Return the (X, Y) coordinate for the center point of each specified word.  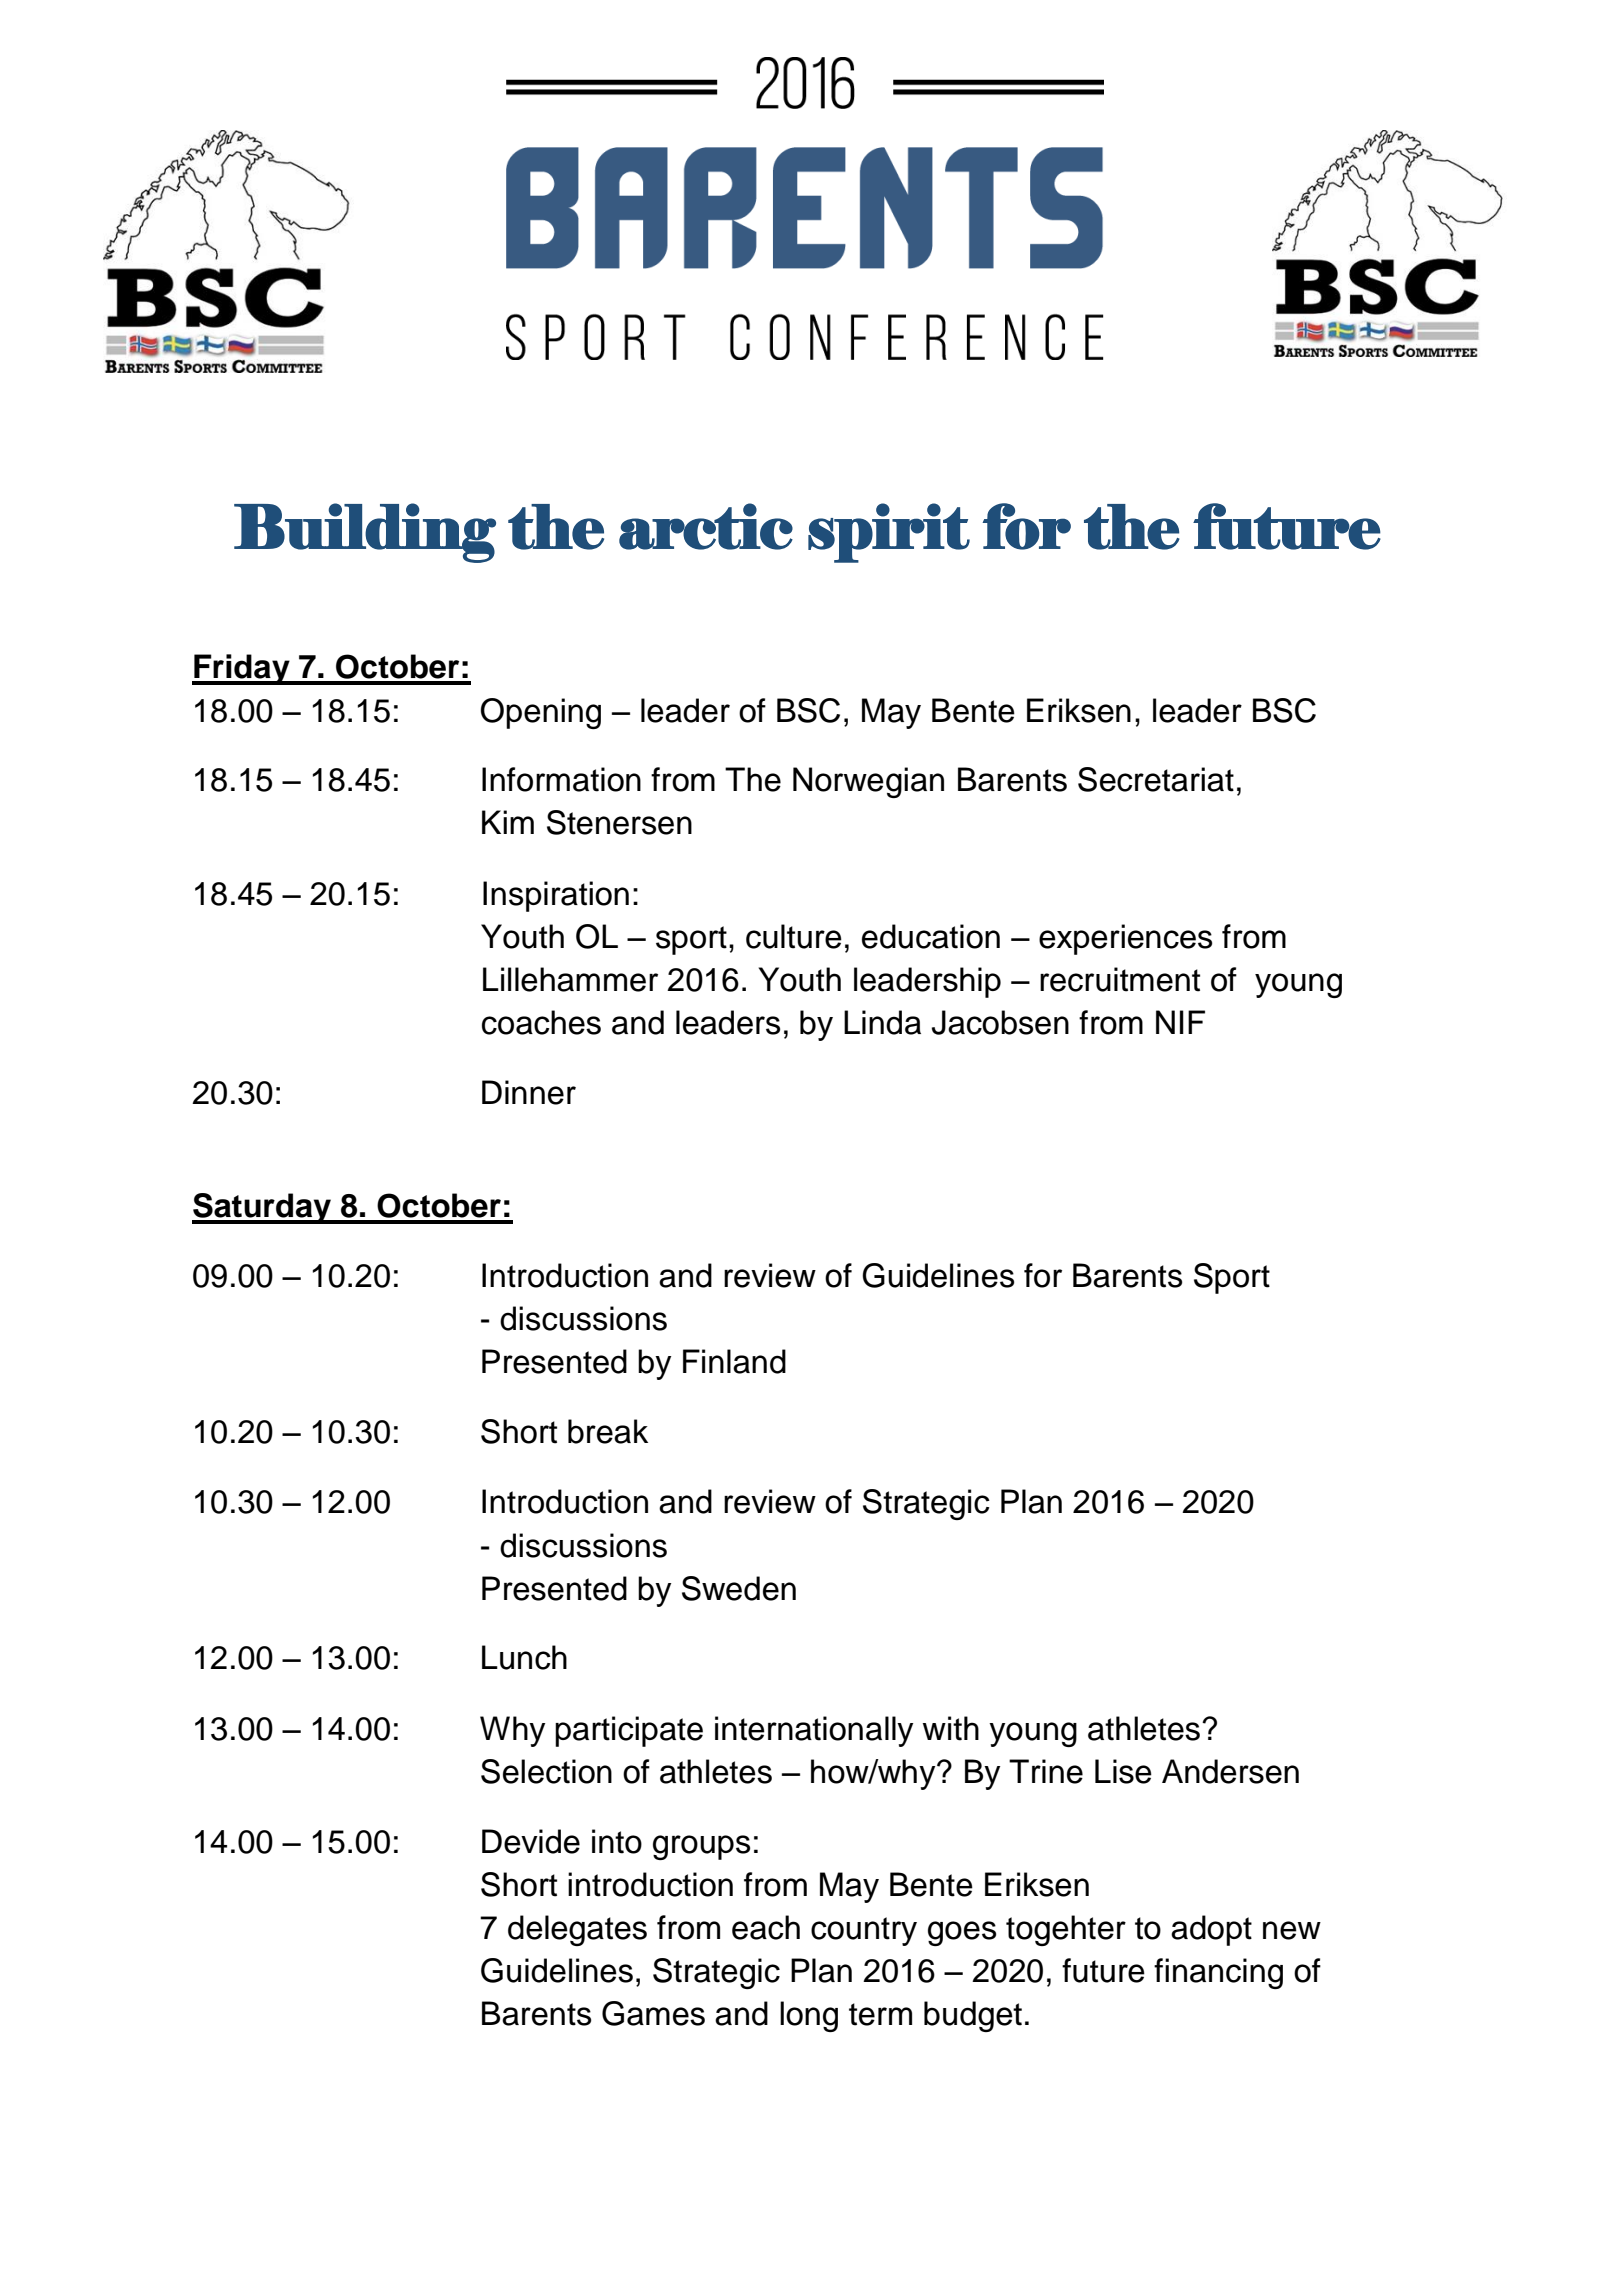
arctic (706, 526)
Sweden (739, 1588)
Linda (882, 1022)
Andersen (1230, 1771)
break (608, 1431)
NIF (1180, 1022)
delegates (577, 1930)
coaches (541, 1022)
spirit (889, 533)
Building (365, 533)
